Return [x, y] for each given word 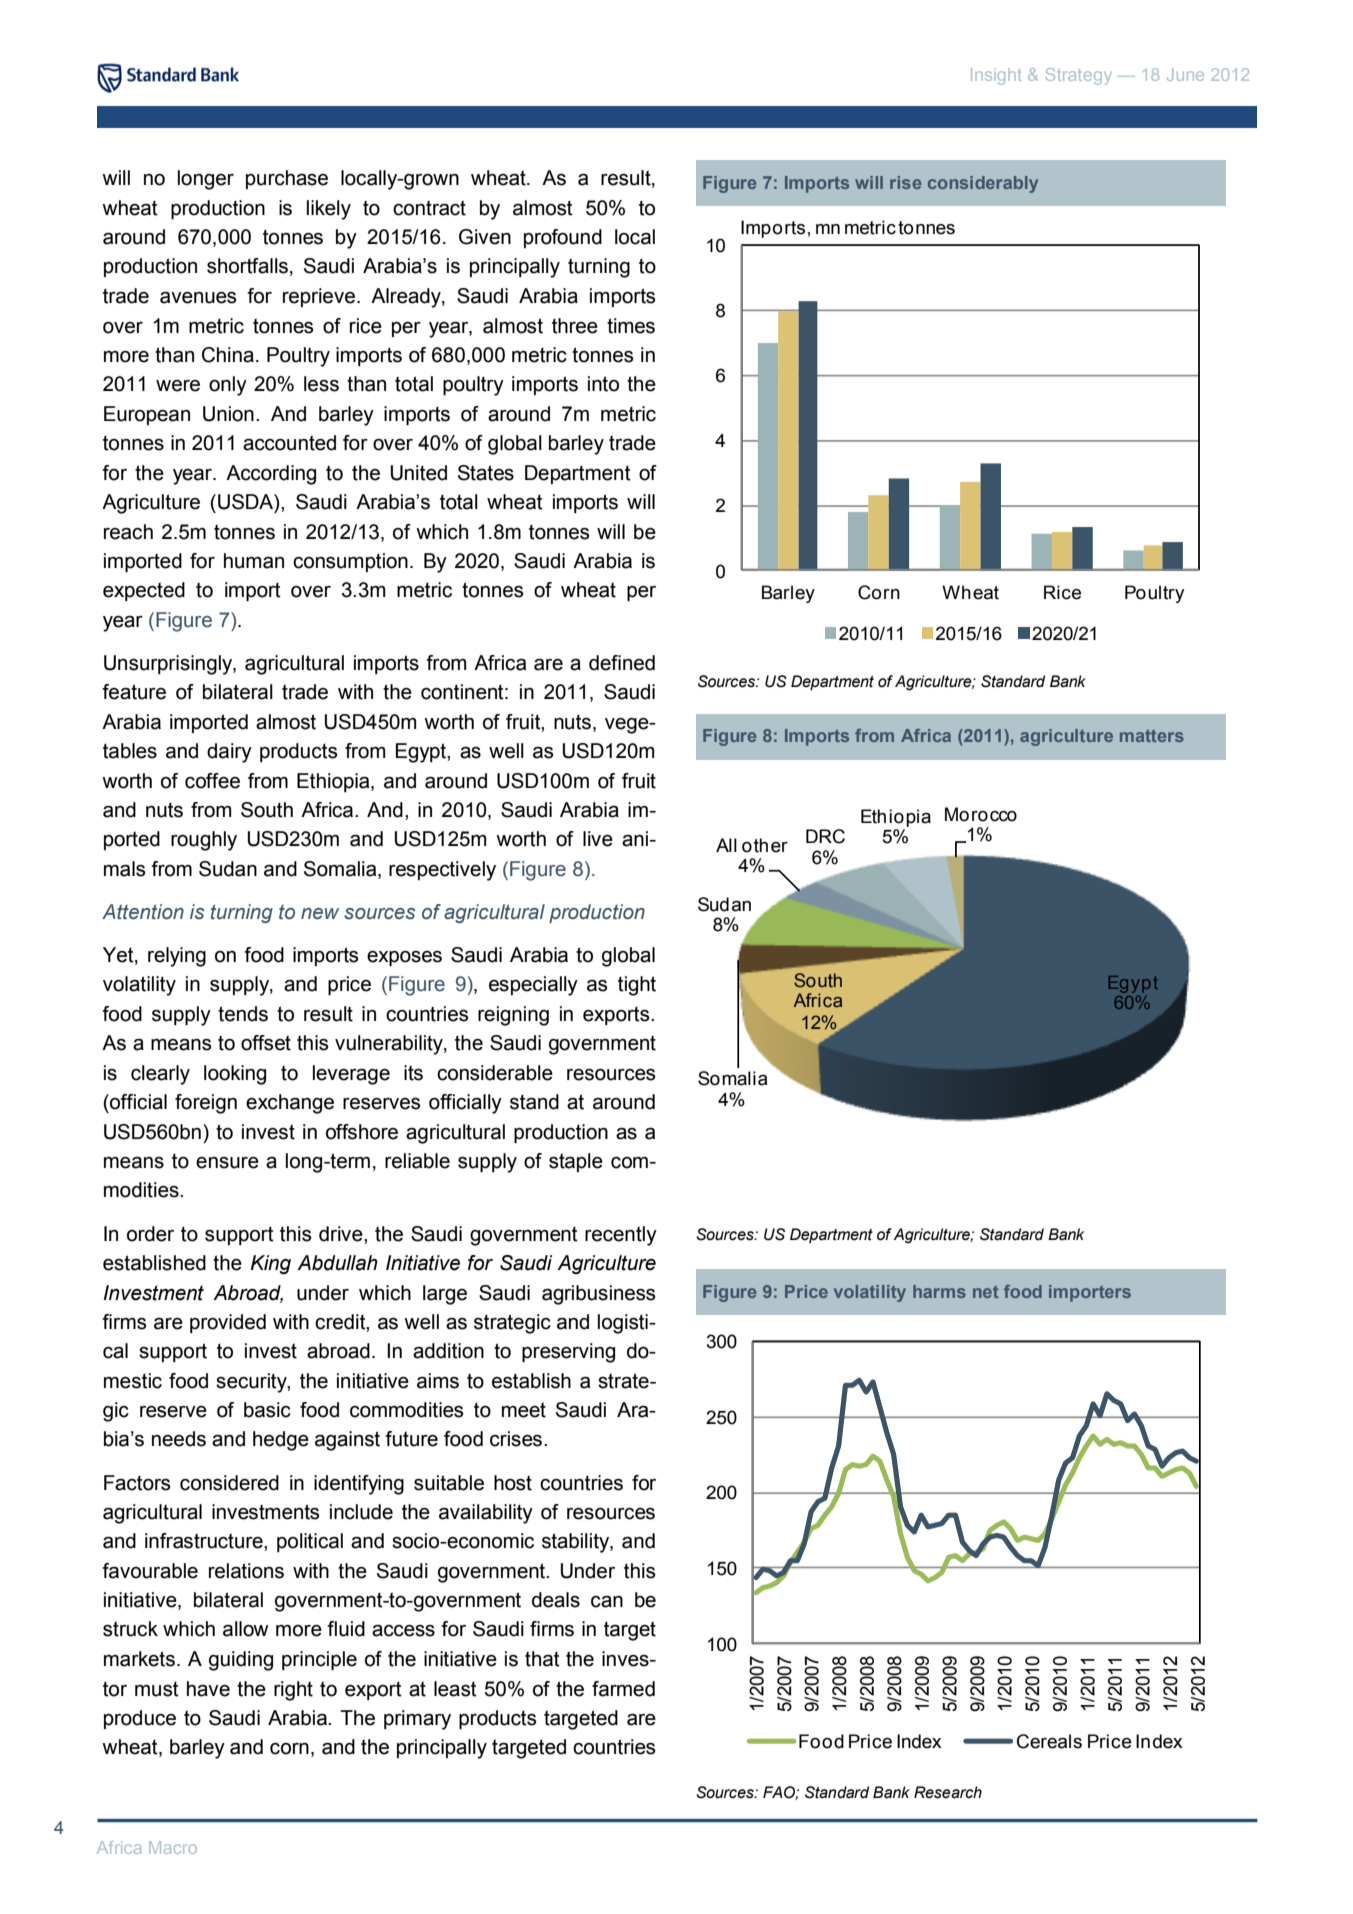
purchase [287, 179]
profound [563, 238]
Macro [173, 1847]
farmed [623, 1689]
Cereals [1049, 1741]
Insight [996, 76]
